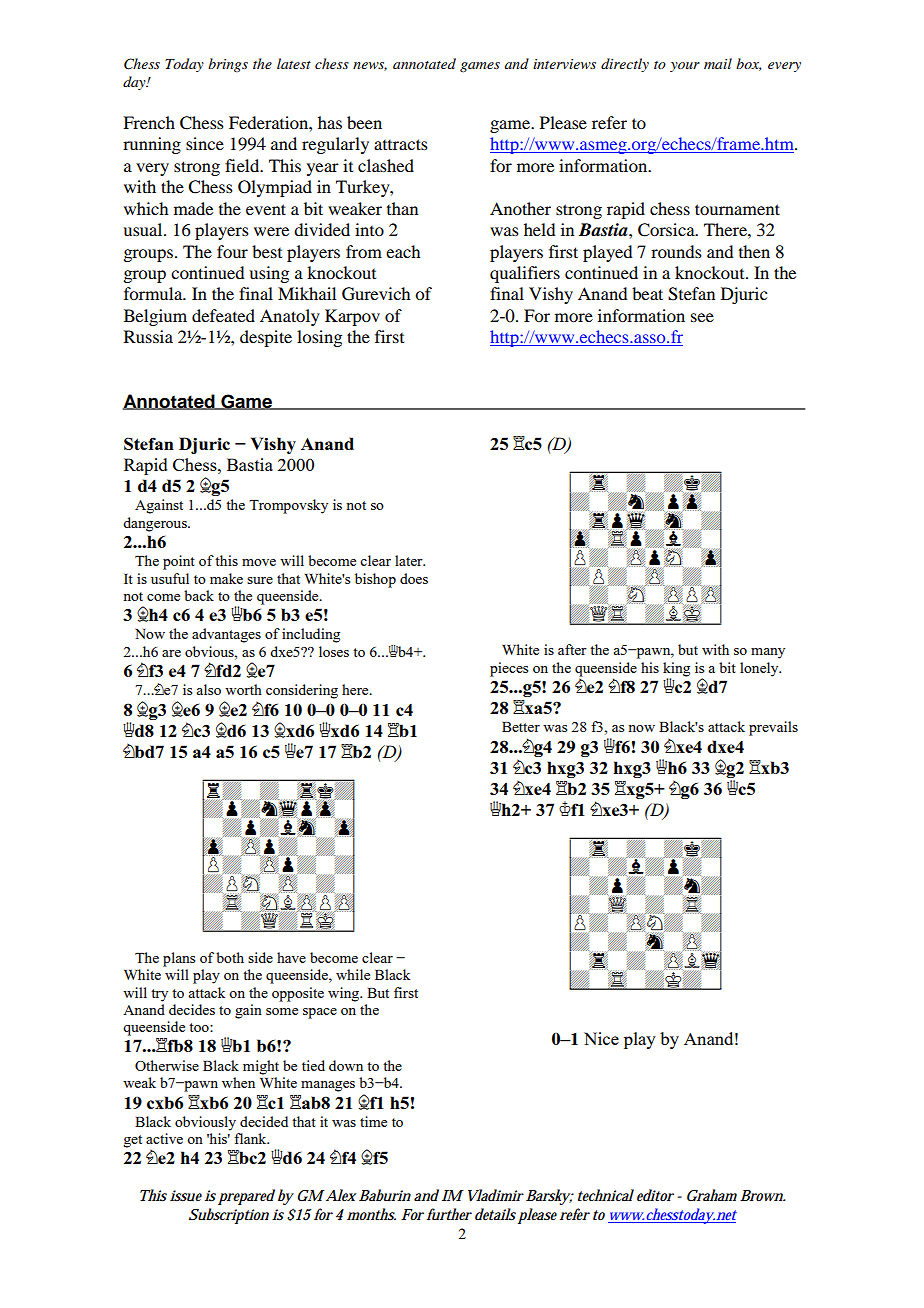 The height and width of the screenshot is (1308, 924). Describe the element at coordinates (509, 669) in the screenshot. I see `pieces` at that location.
